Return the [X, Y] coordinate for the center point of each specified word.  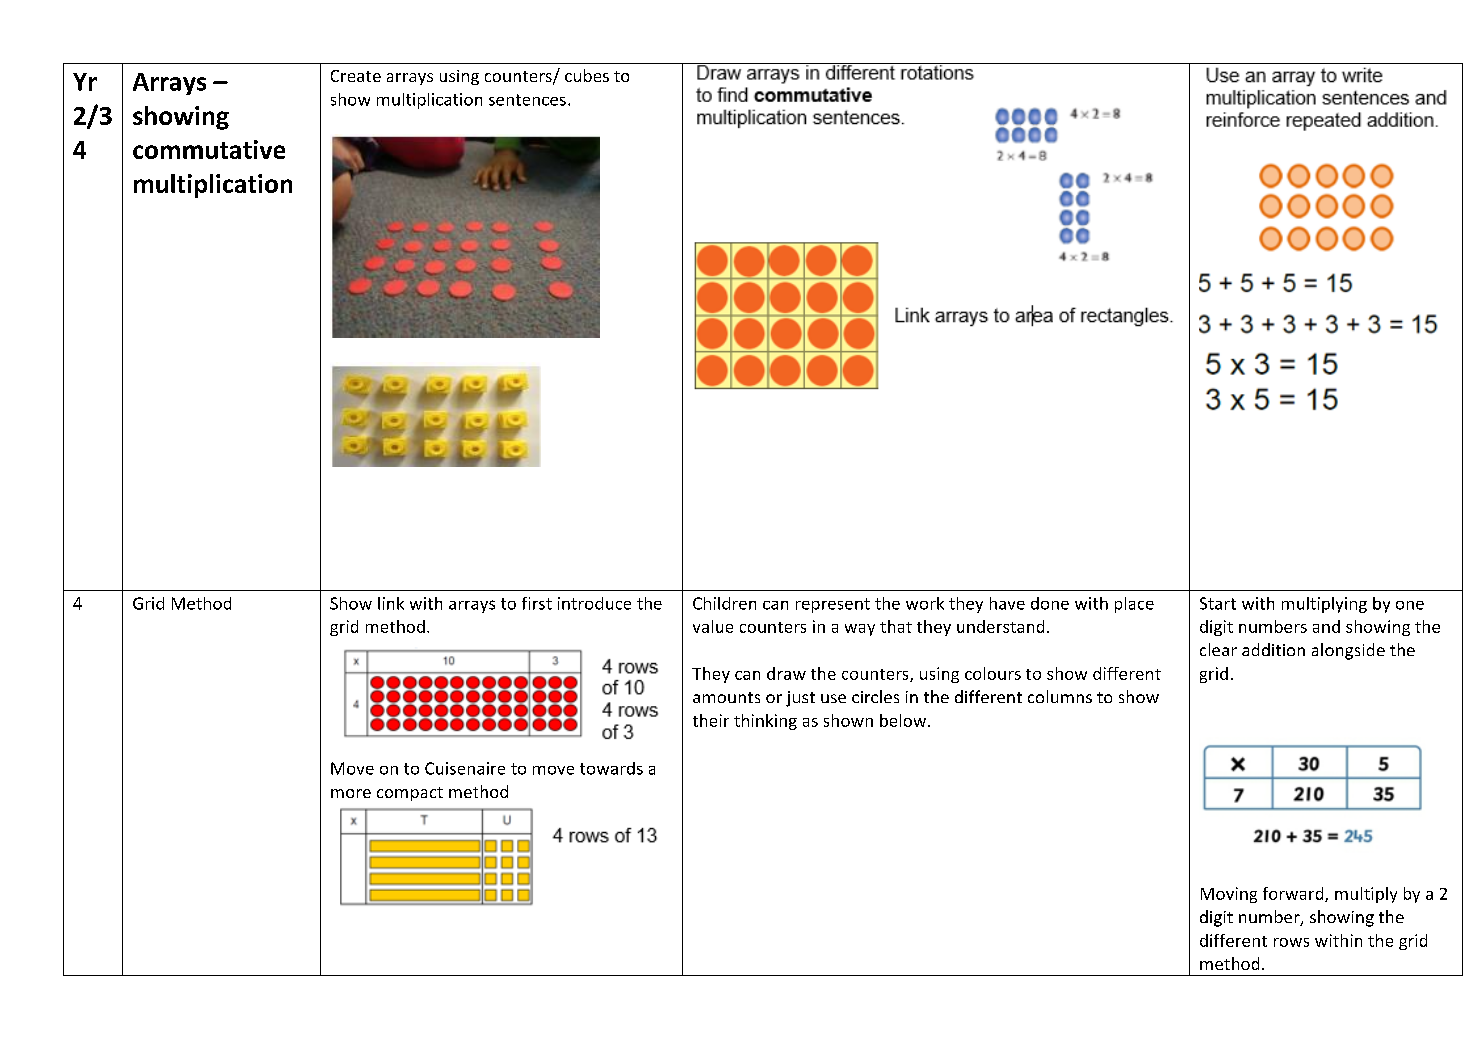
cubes [587, 75]
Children [724, 603]
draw [786, 673]
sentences [527, 100]
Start [1218, 603]
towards [611, 768]
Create [356, 76]
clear [1218, 649]
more [351, 793]
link [391, 603]
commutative [209, 149]
